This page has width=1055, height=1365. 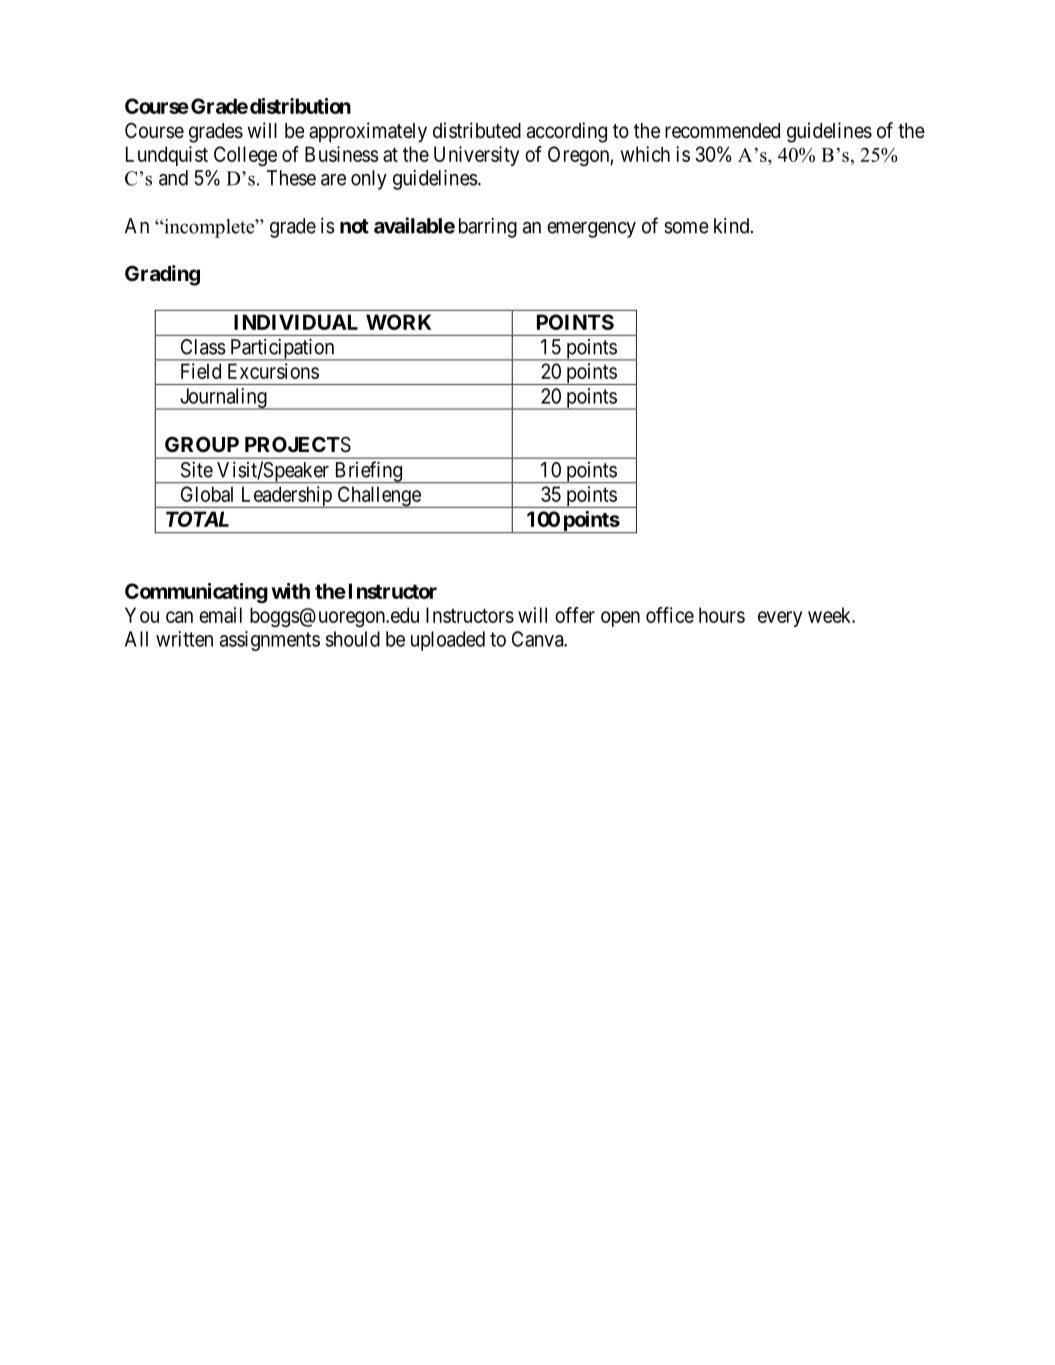 I want to click on some, so click(x=686, y=227).
